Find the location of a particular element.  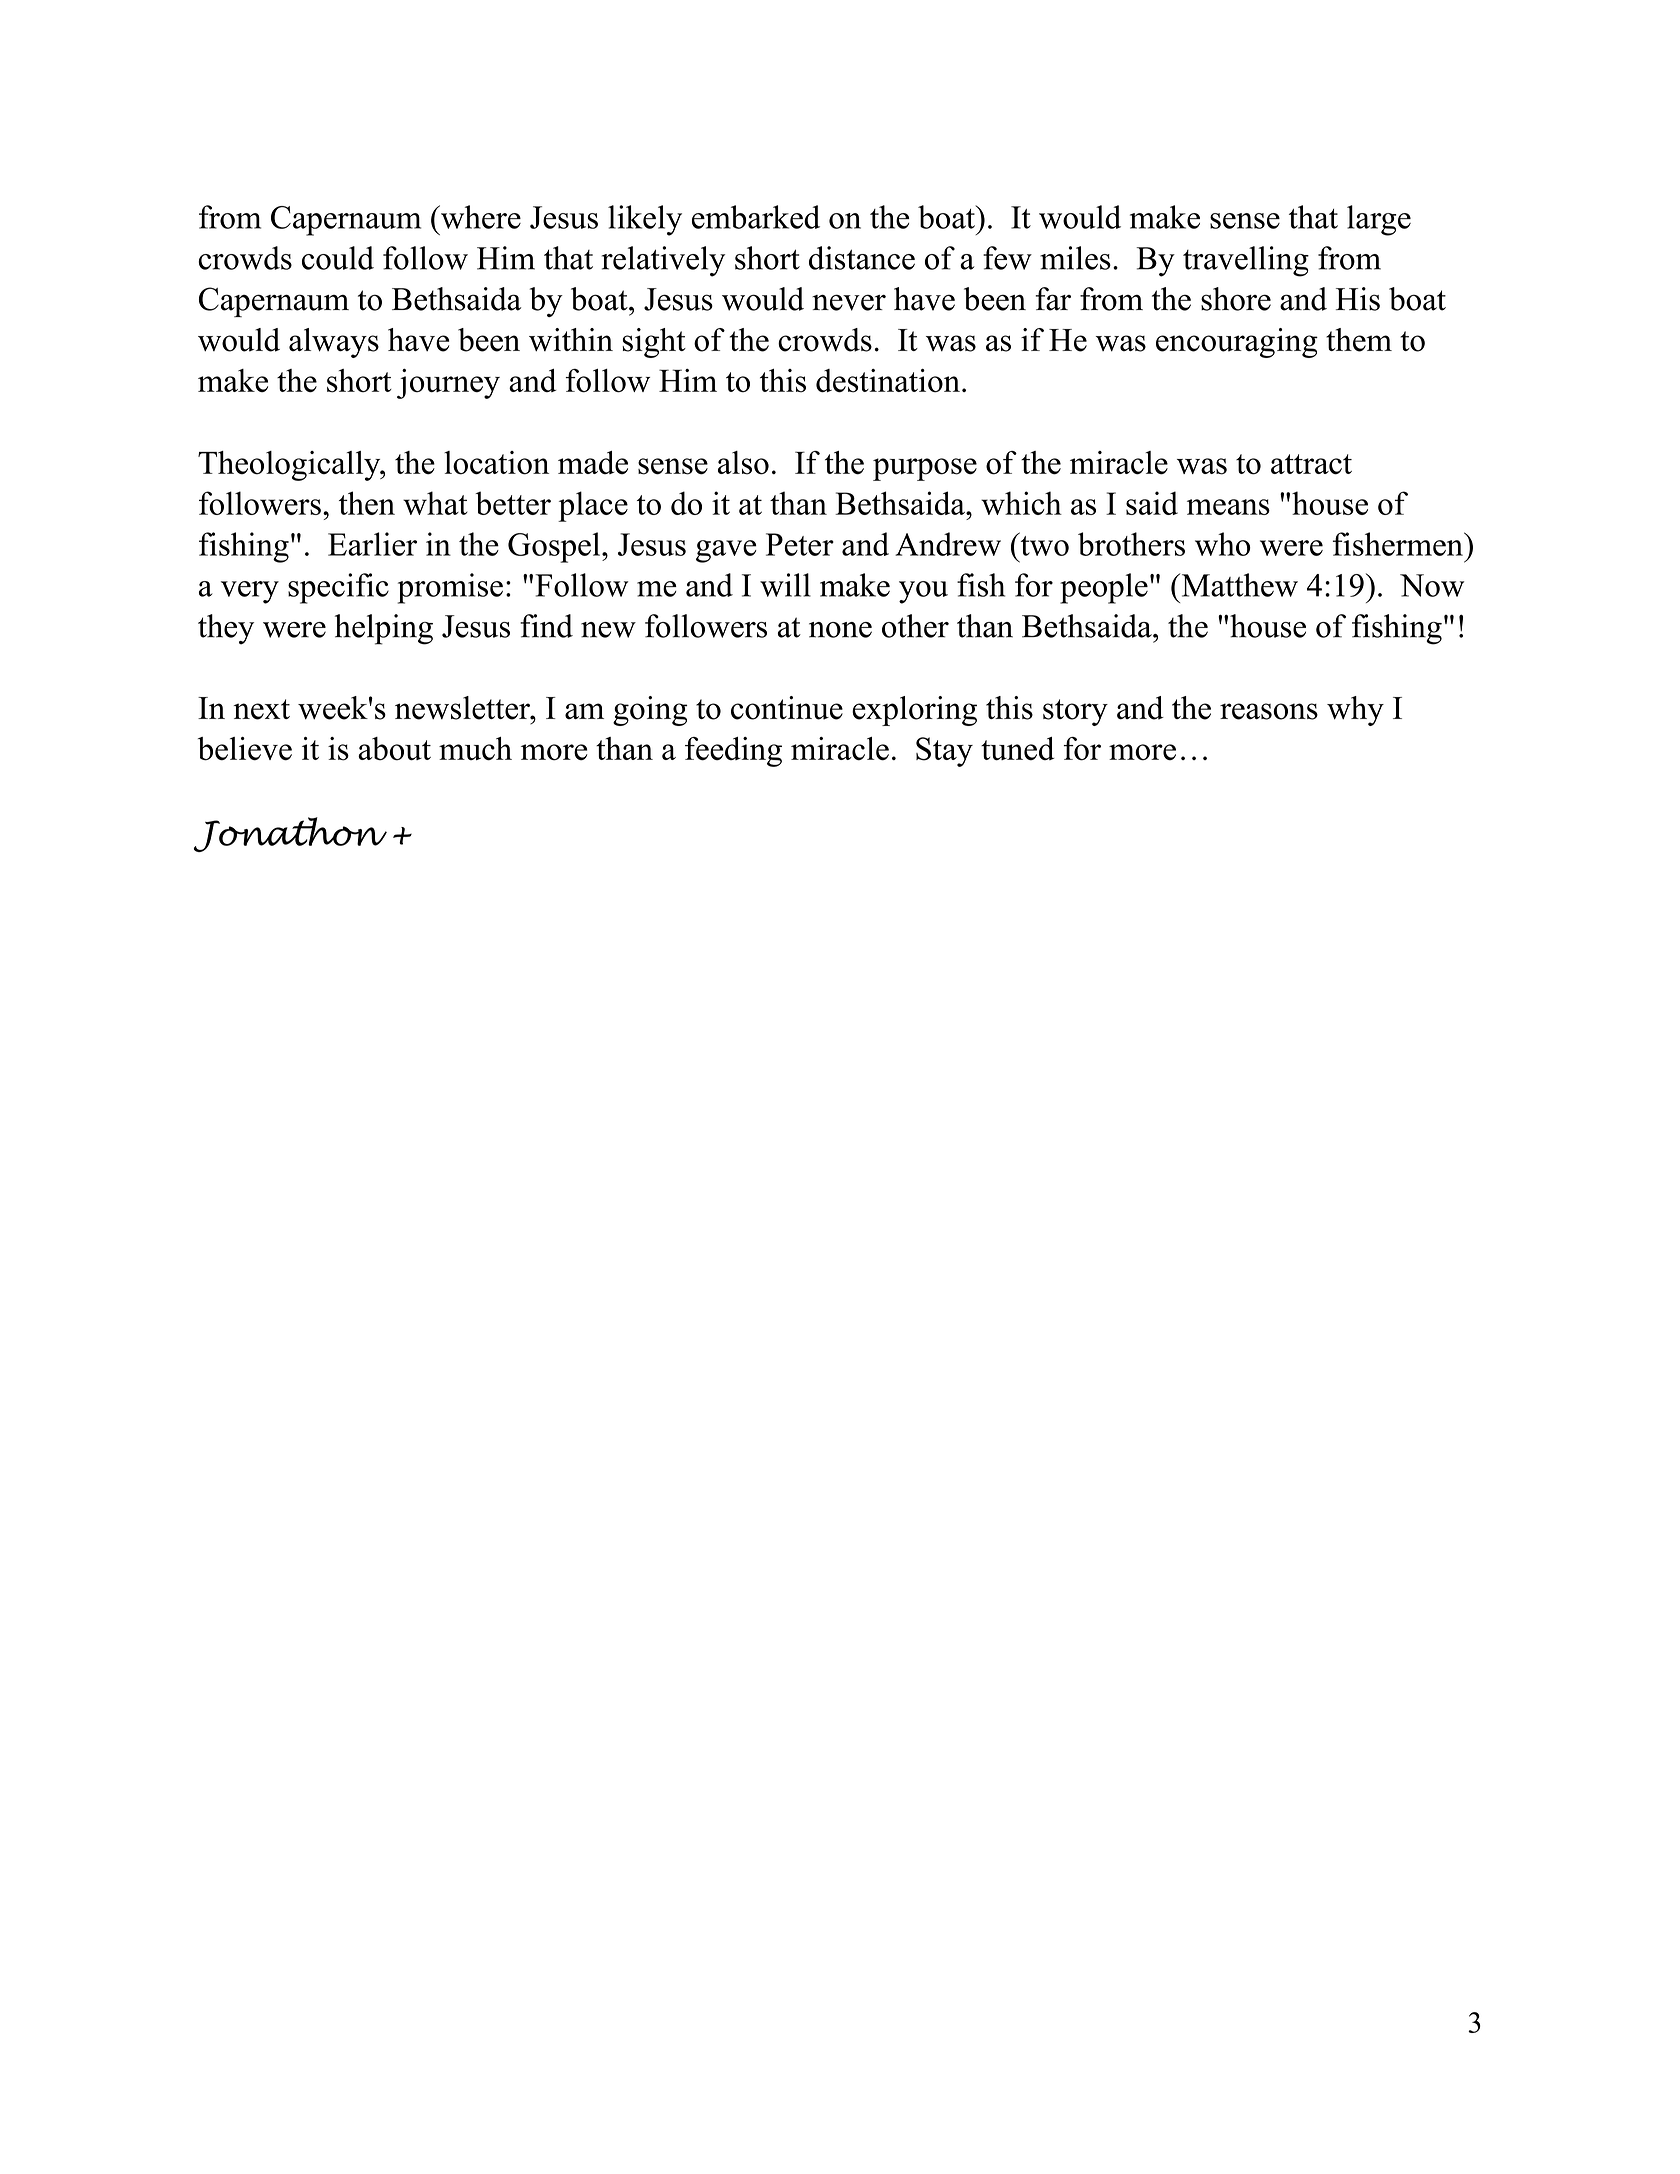

distance is located at coordinates (862, 258).
